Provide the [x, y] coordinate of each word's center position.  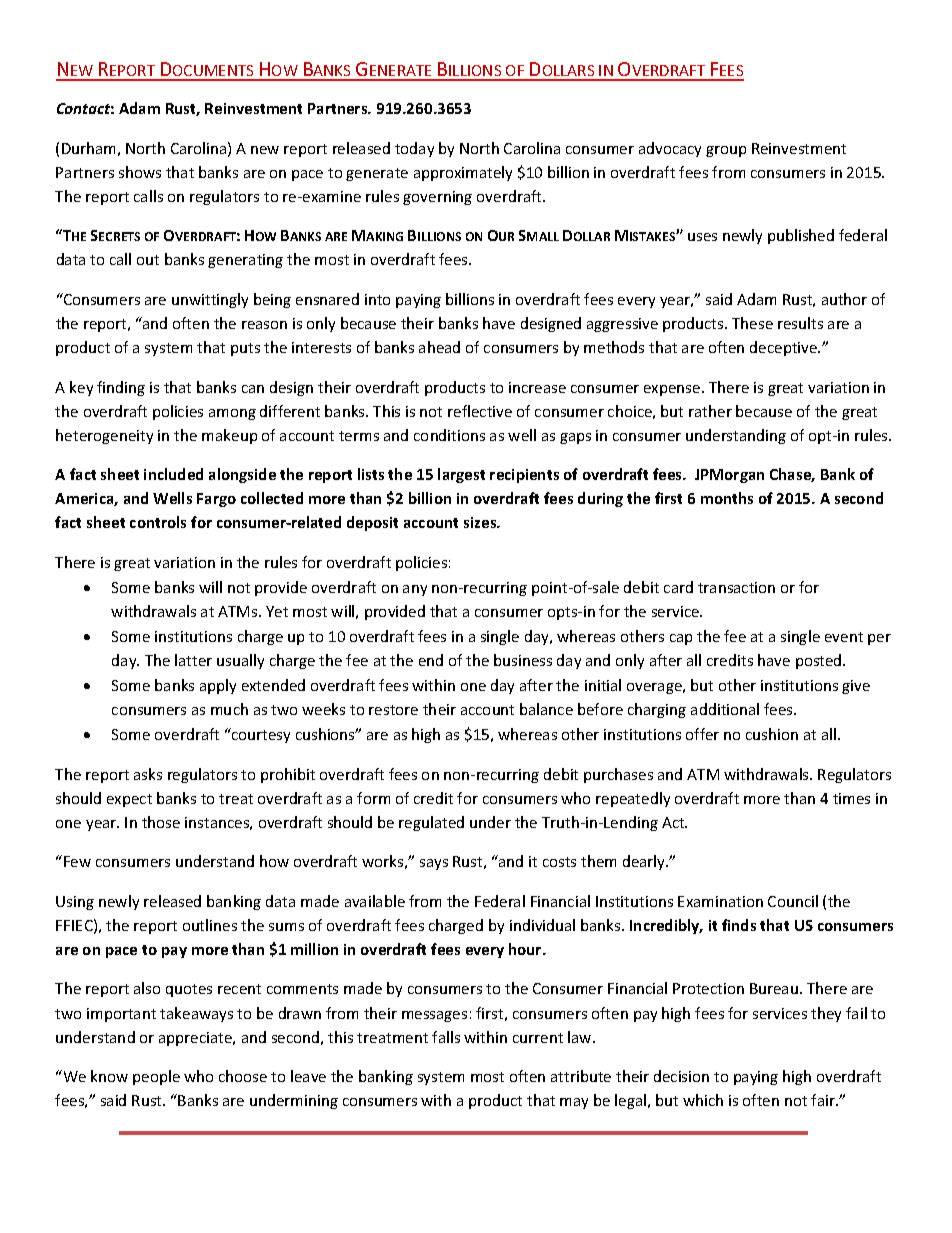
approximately [463, 173]
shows [140, 172]
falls [446, 1037]
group [726, 151]
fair [824, 1100]
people [156, 1077]
